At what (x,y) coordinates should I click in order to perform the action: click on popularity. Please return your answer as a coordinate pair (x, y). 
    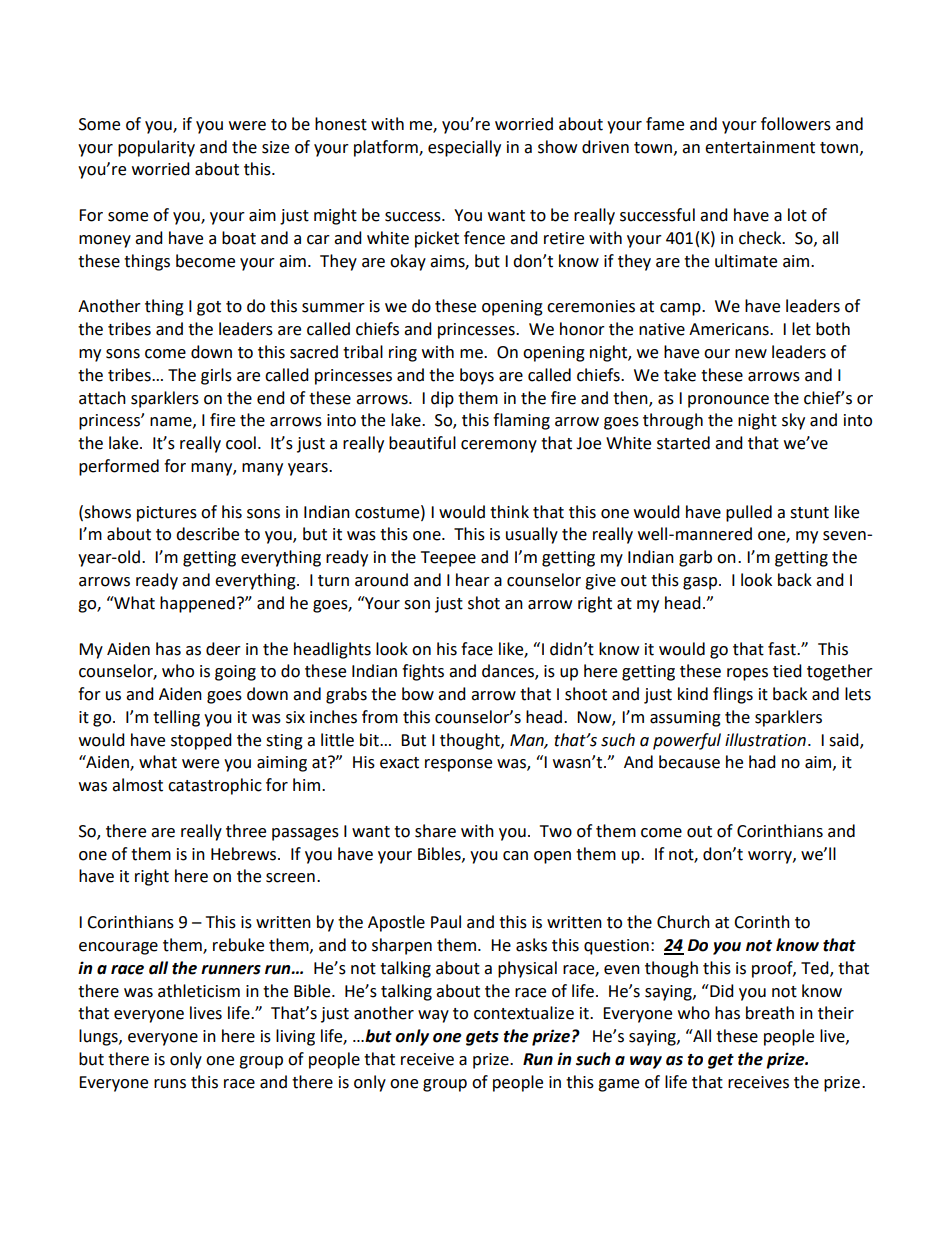
    Looking at the image, I should click on (156, 148).
